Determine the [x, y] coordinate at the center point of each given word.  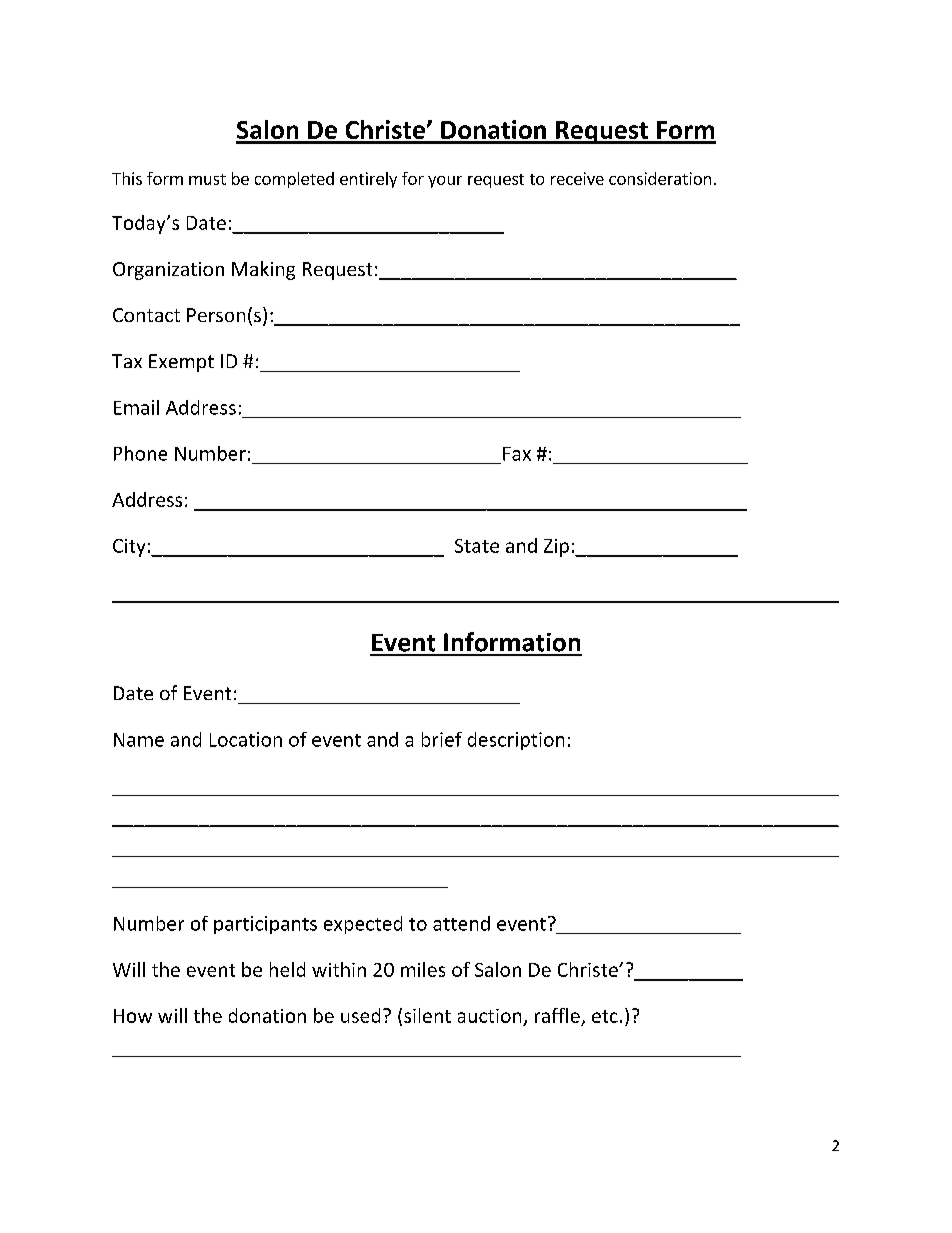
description [516, 741]
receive [577, 178]
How [133, 1016]
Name [139, 740]
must [207, 179]
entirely [368, 180]
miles [423, 969]
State [477, 546]
